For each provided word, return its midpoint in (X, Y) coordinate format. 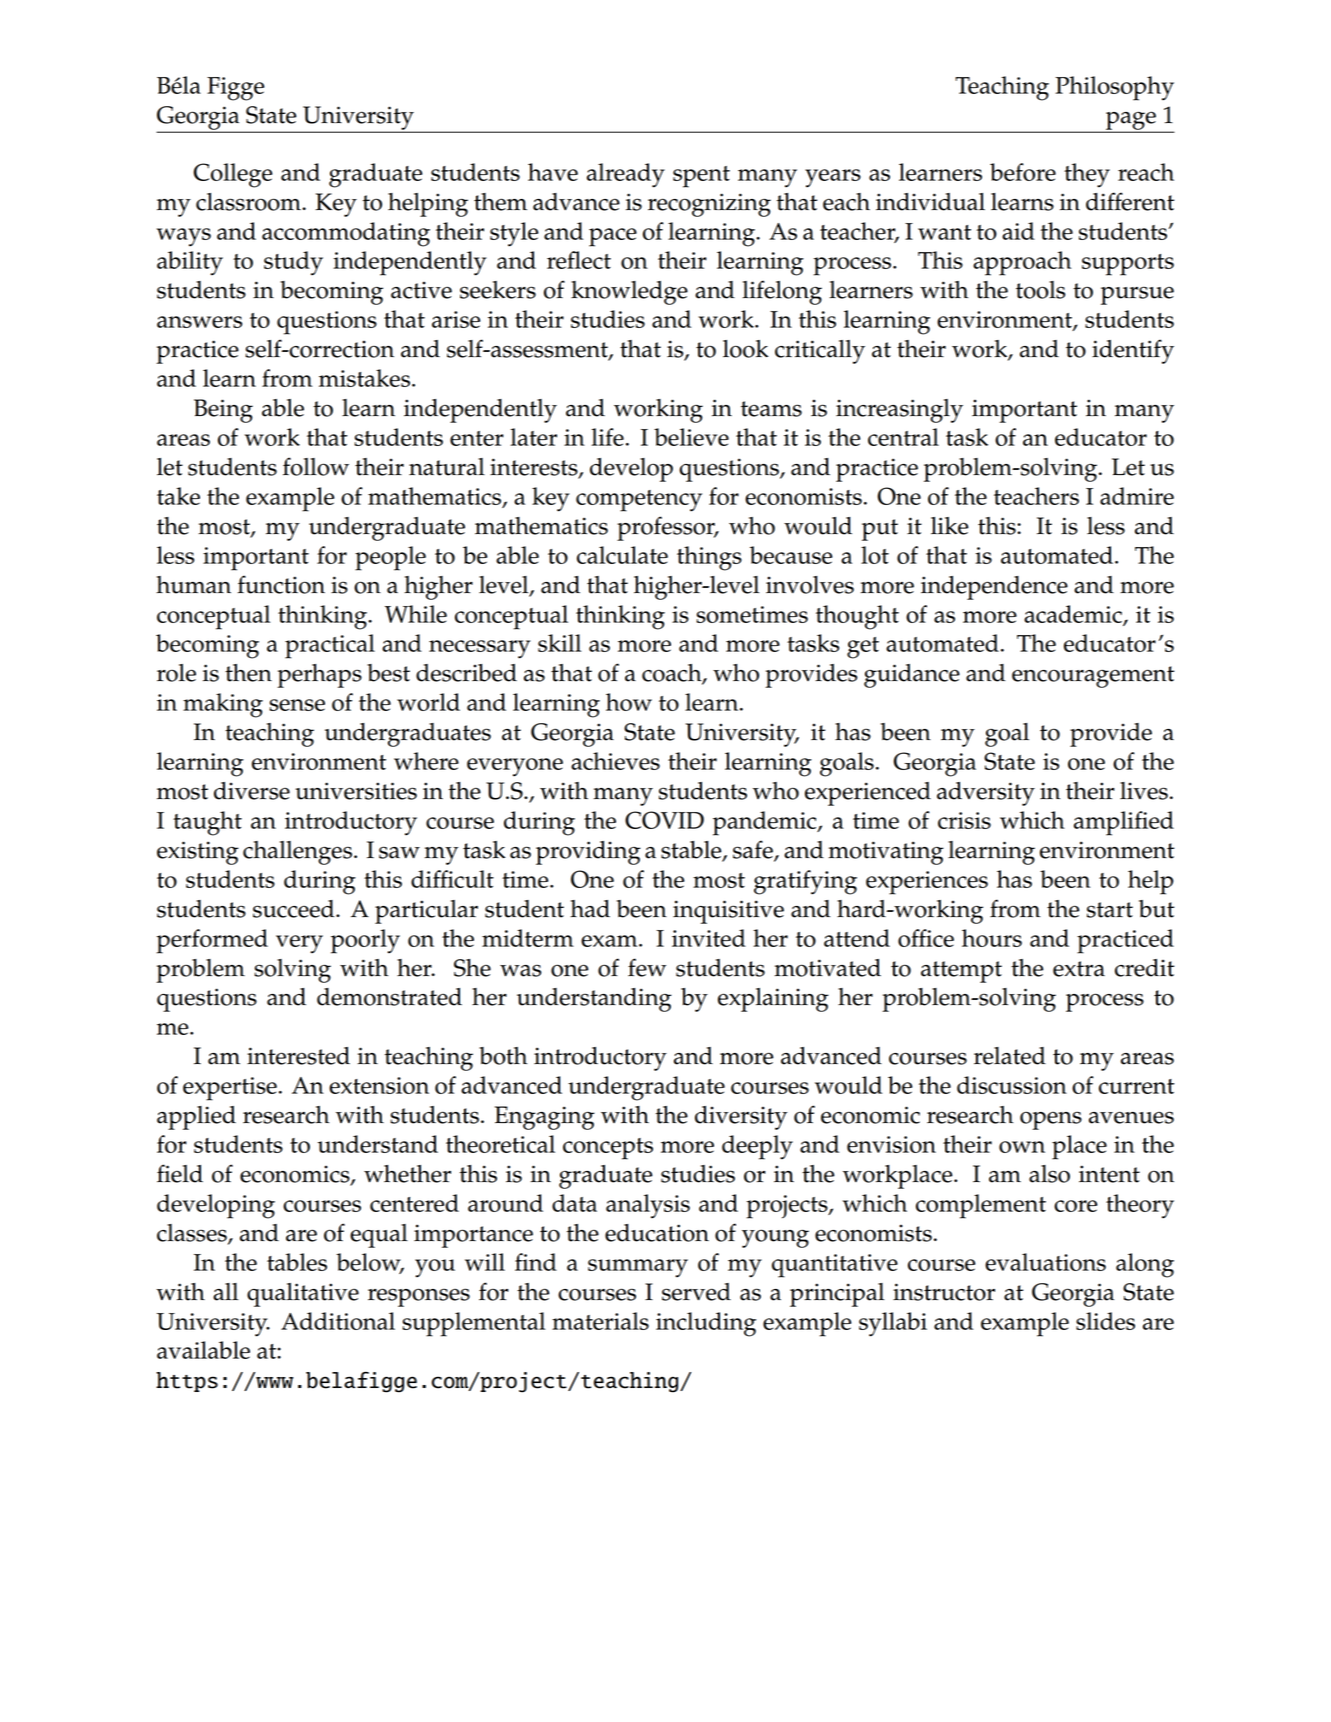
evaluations (1045, 1262)
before (1023, 172)
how (629, 702)
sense (297, 705)
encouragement (1093, 677)
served (696, 1292)
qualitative (303, 1295)
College (232, 175)
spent (701, 177)
